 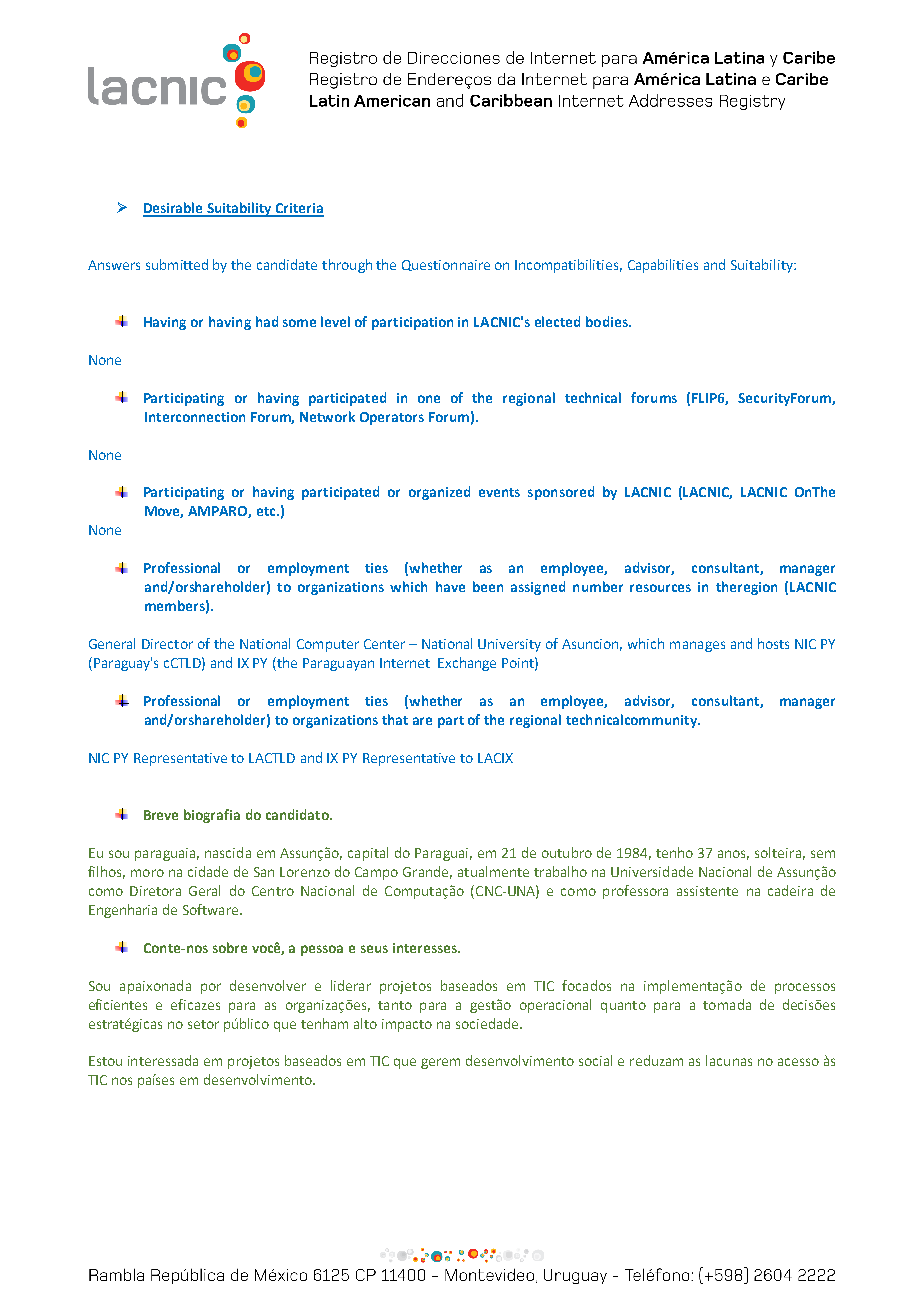 I want to click on Interconnection, so click(x=195, y=417).
